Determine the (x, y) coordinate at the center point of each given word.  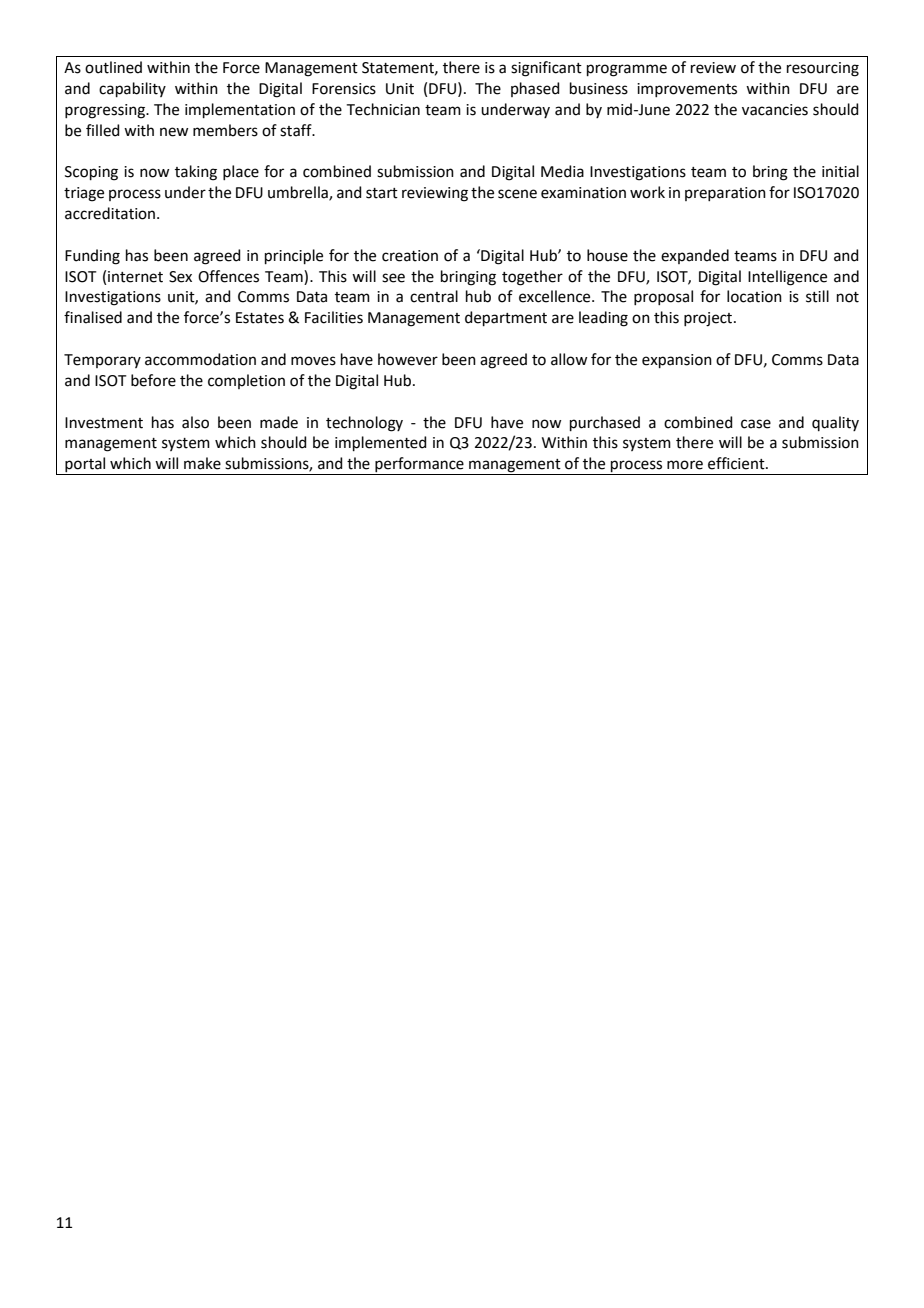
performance (419, 466)
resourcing (823, 69)
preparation (725, 194)
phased (535, 89)
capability (132, 89)
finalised (93, 317)
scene (517, 194)
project (709, 319)
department (506, 318)
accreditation (111, 213)
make (202, 463)
